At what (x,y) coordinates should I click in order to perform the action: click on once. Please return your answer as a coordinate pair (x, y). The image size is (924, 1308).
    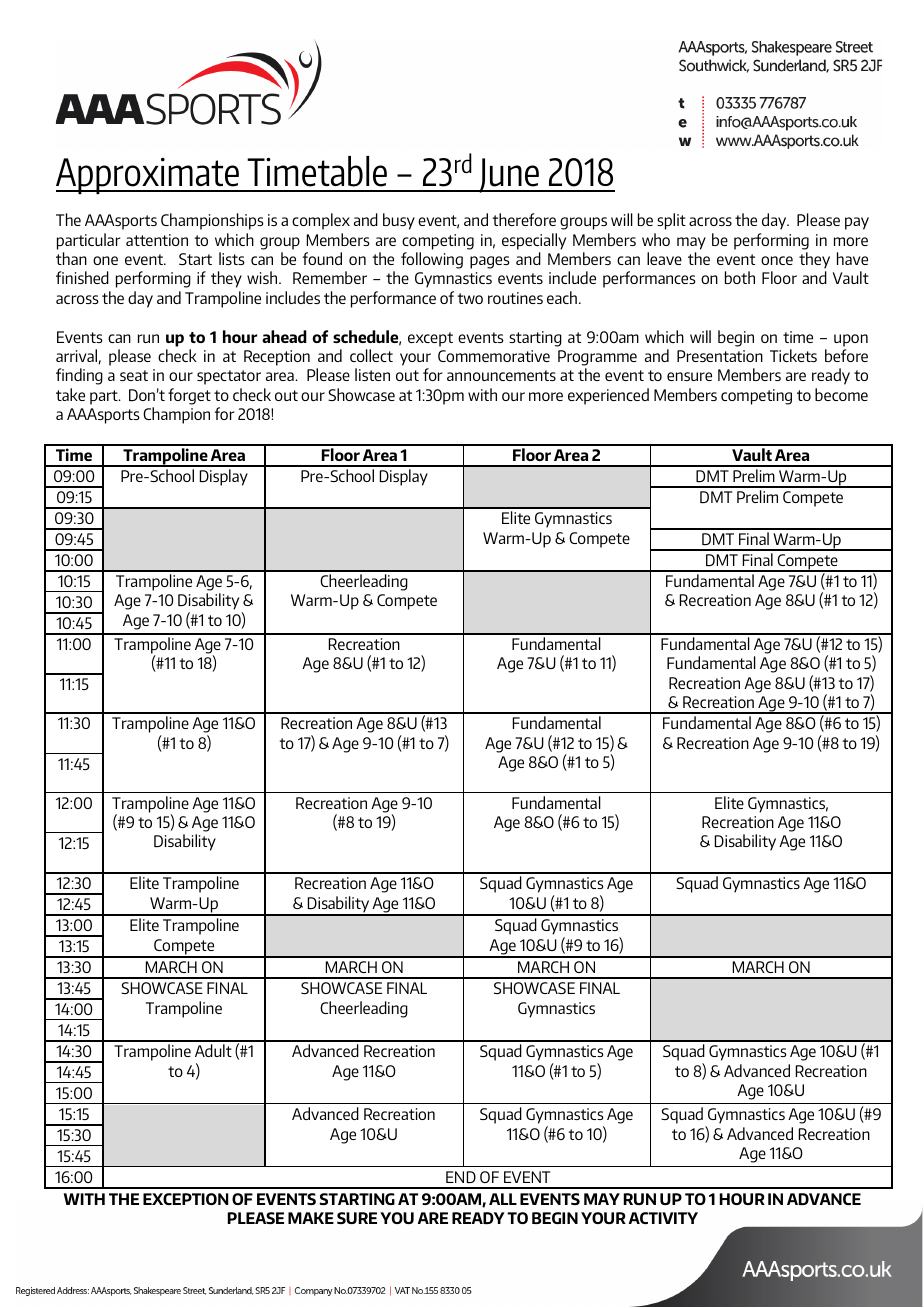
    Looking at the image, I should click on (777, 260).
